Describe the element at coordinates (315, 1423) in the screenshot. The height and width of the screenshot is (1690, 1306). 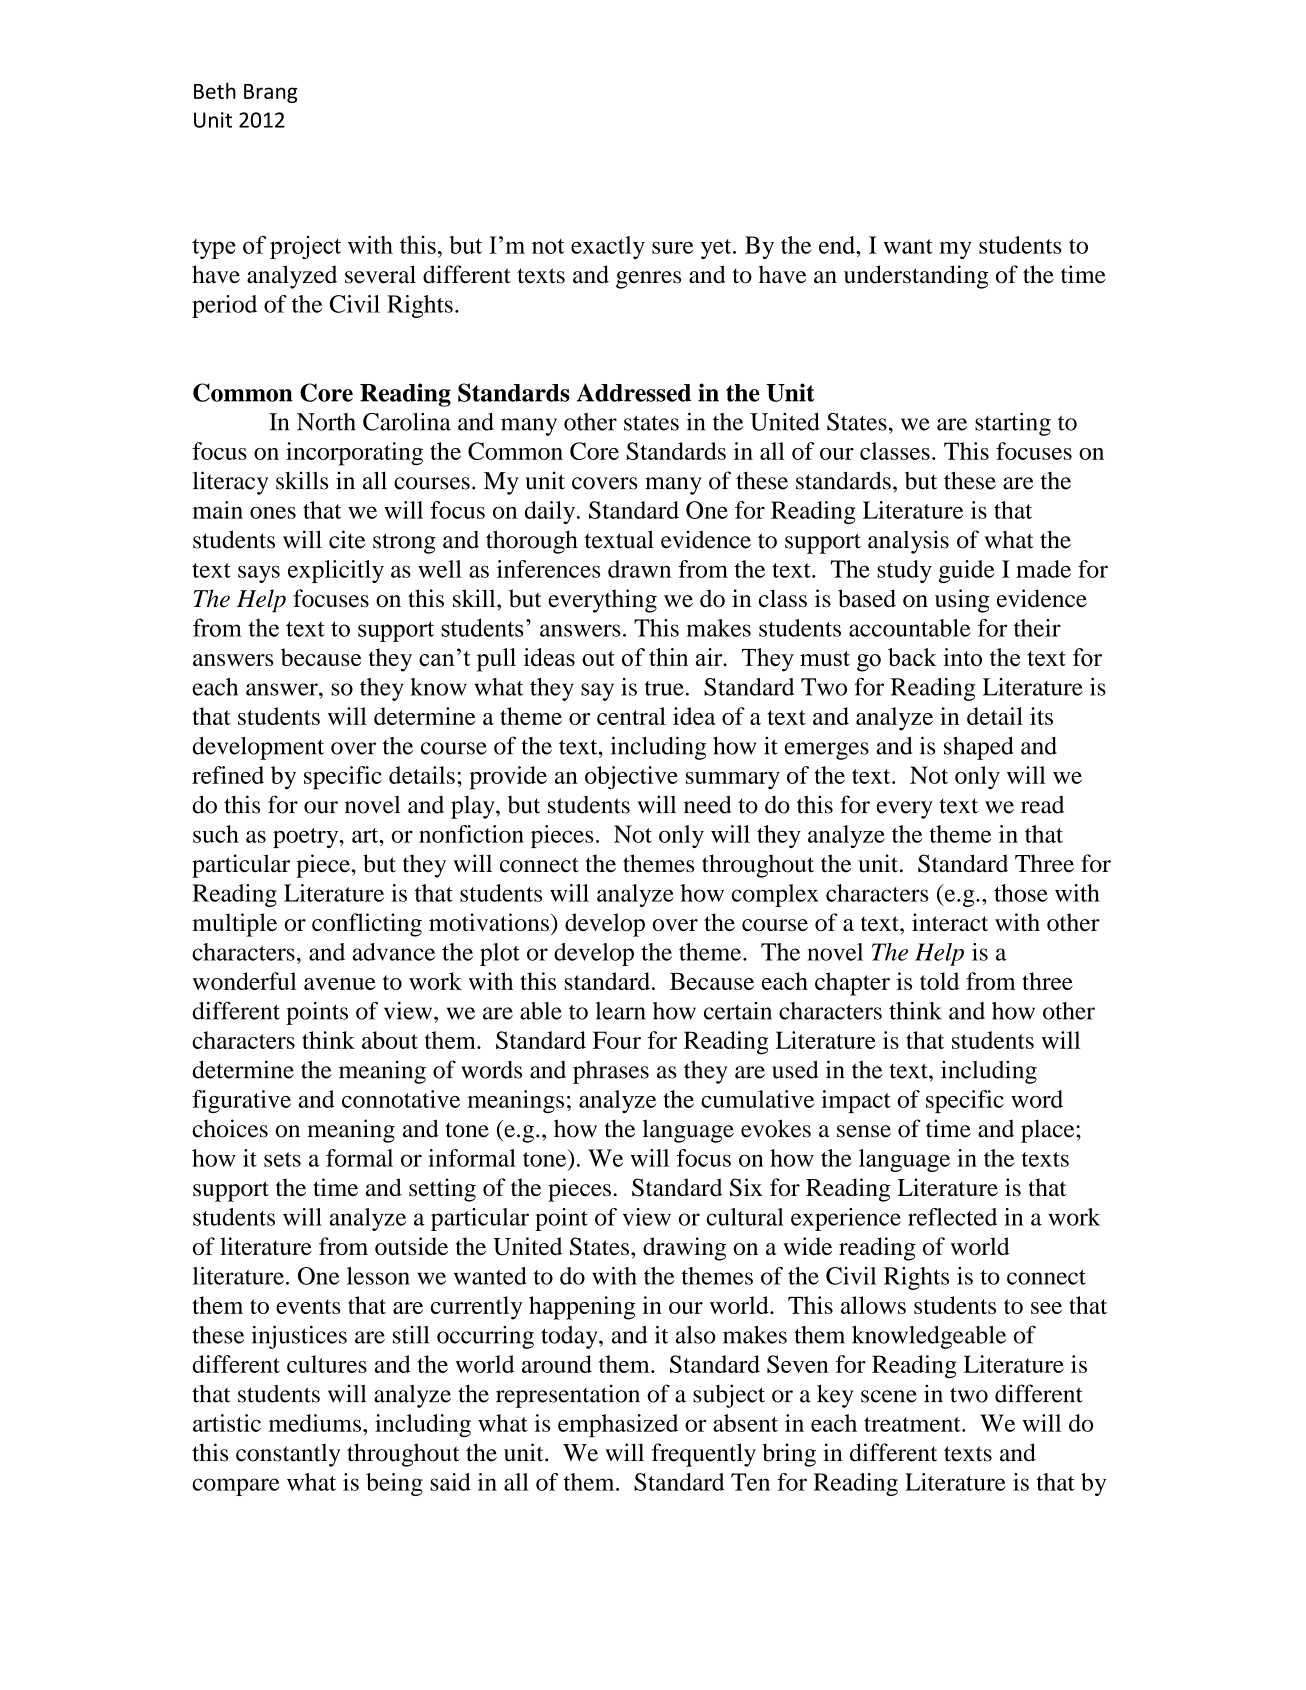
I see `mediums` at that location.
